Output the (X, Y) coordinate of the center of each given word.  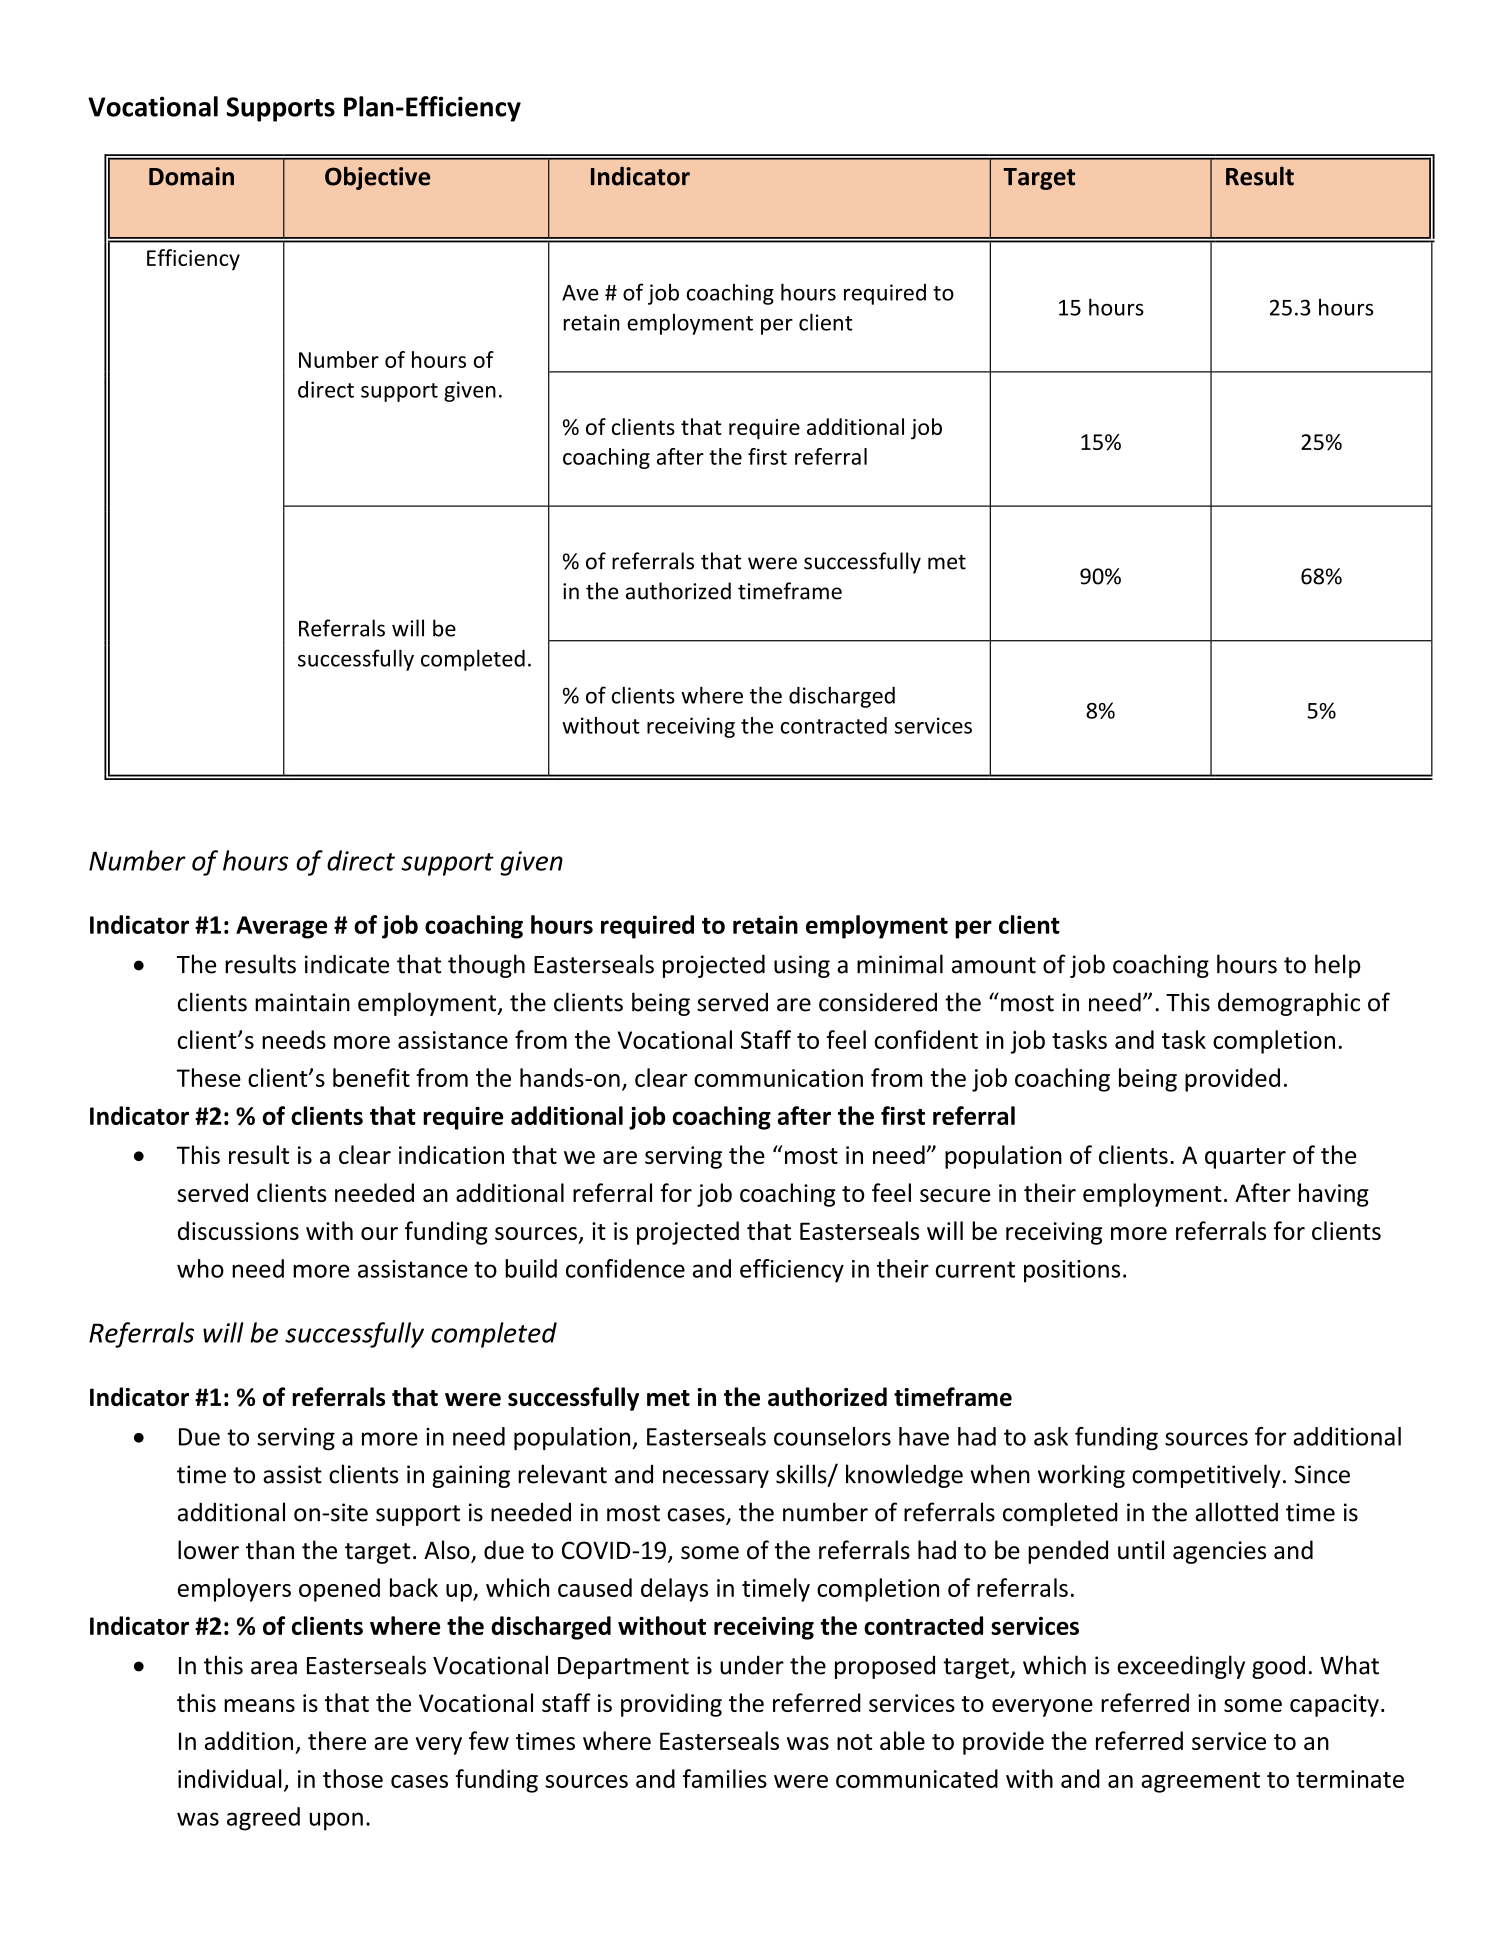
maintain (302, 1002)
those (353, 1778)
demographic (1289, 1004)
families (725, 1778)
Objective (377, 178)
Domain (191, 176)
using (802, 966)
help (1338, 966)
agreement (1200, 1782)
